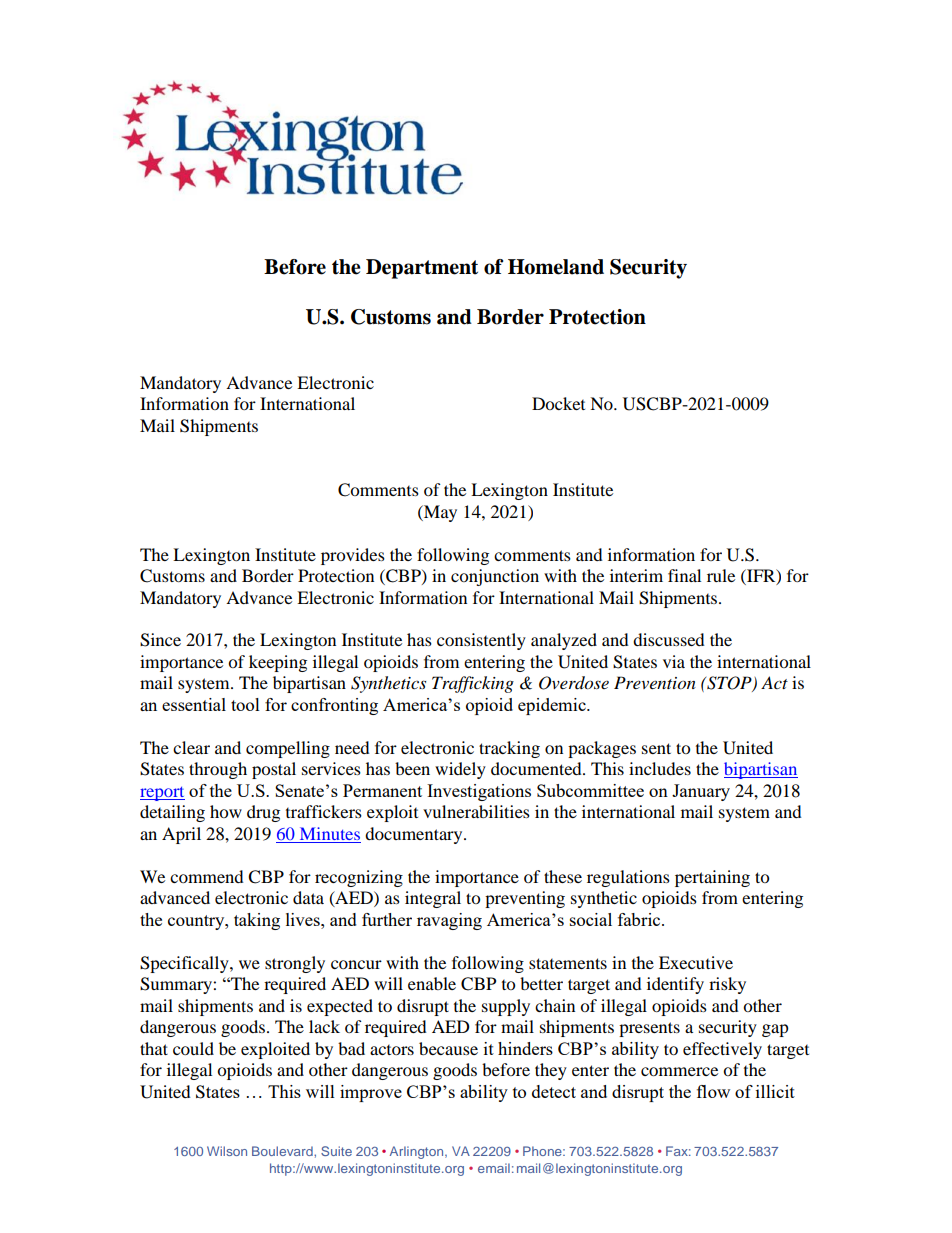 Image resolution: width=952 pixels, height=1233 pixels. I want to click on Docket, so click(558, 403).
